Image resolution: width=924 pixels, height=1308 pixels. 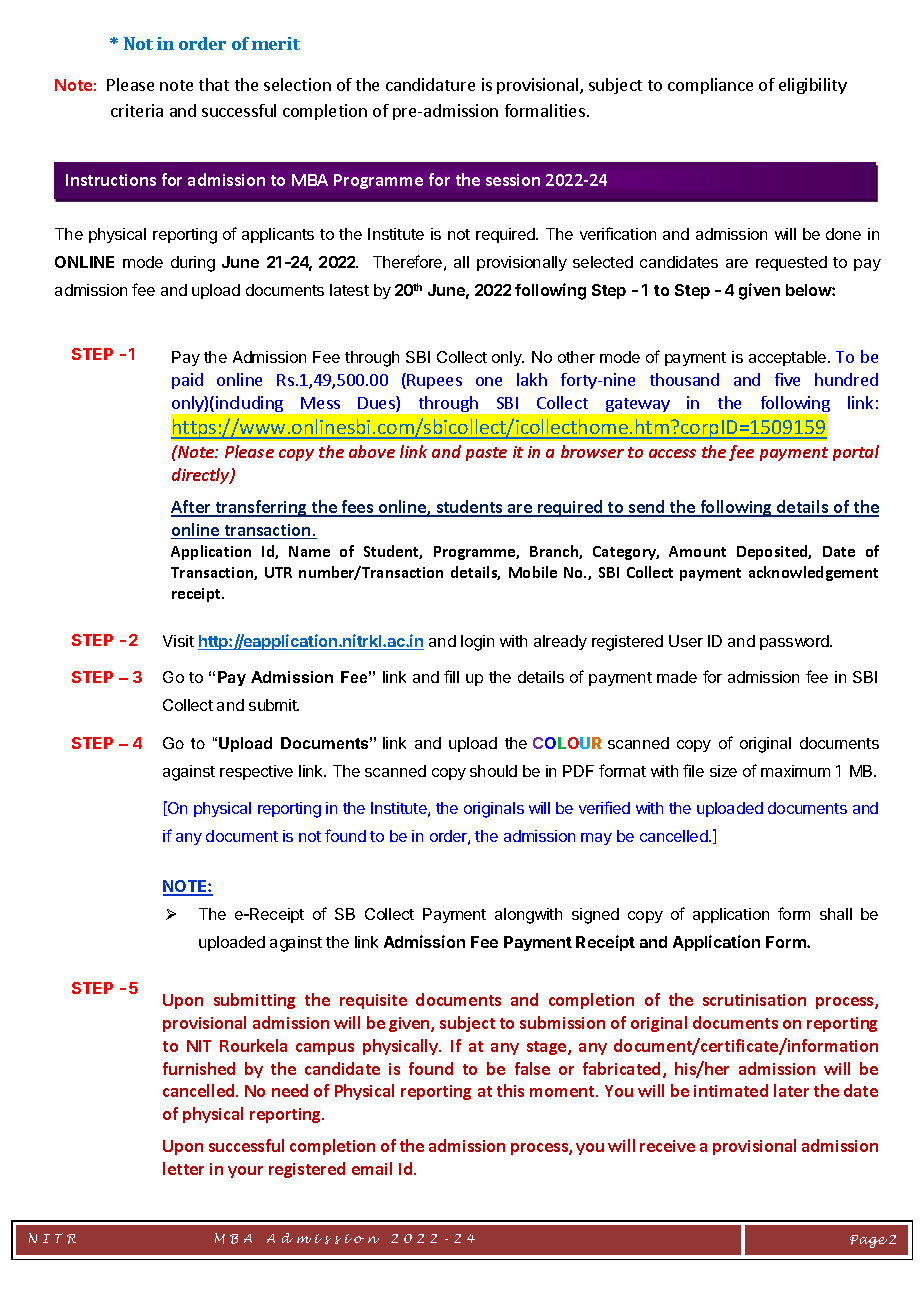 I want to click on should, so click(x=493, y=771).
